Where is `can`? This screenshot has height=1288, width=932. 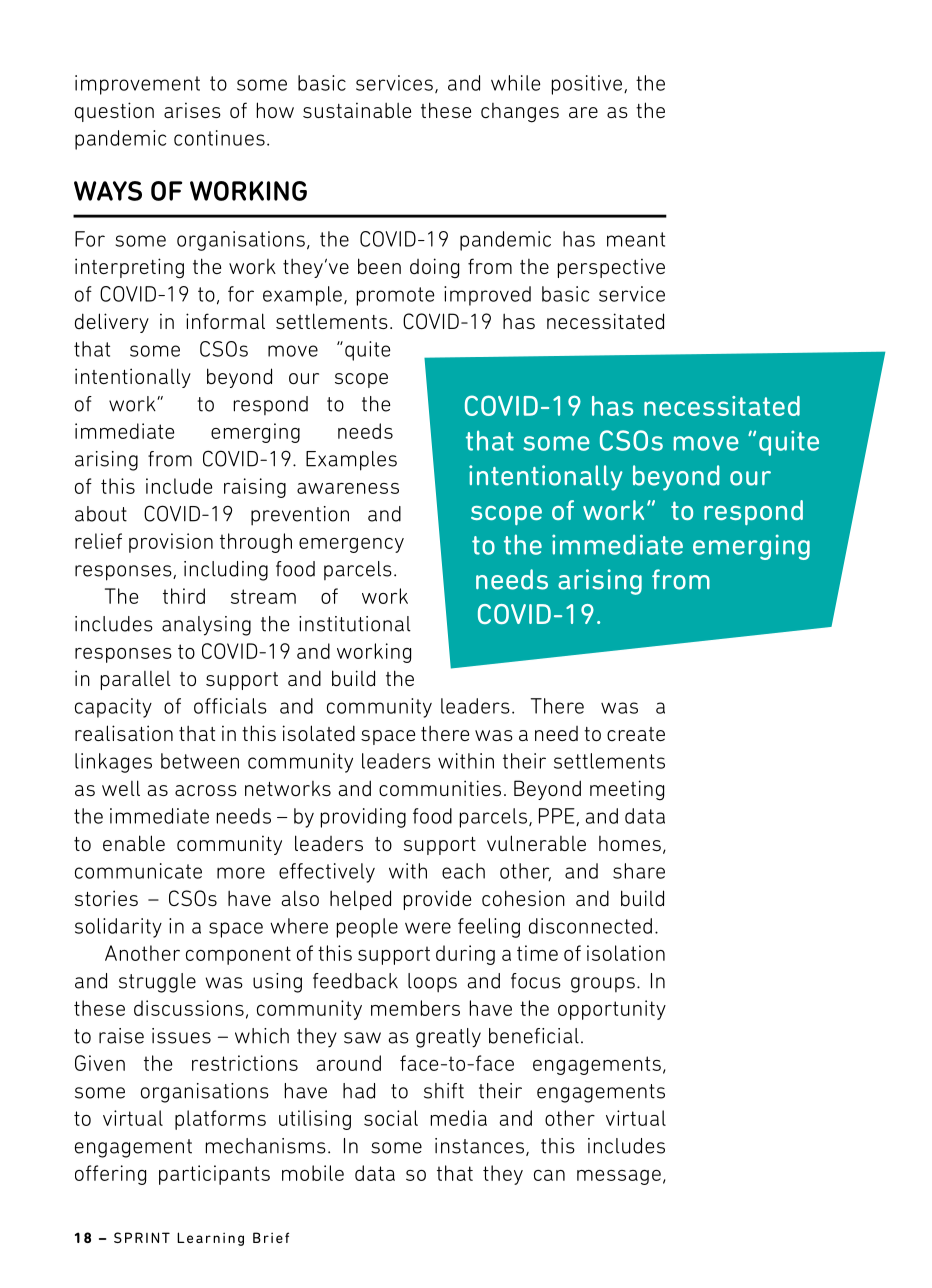
can is located at coordinates (549, 1175).
